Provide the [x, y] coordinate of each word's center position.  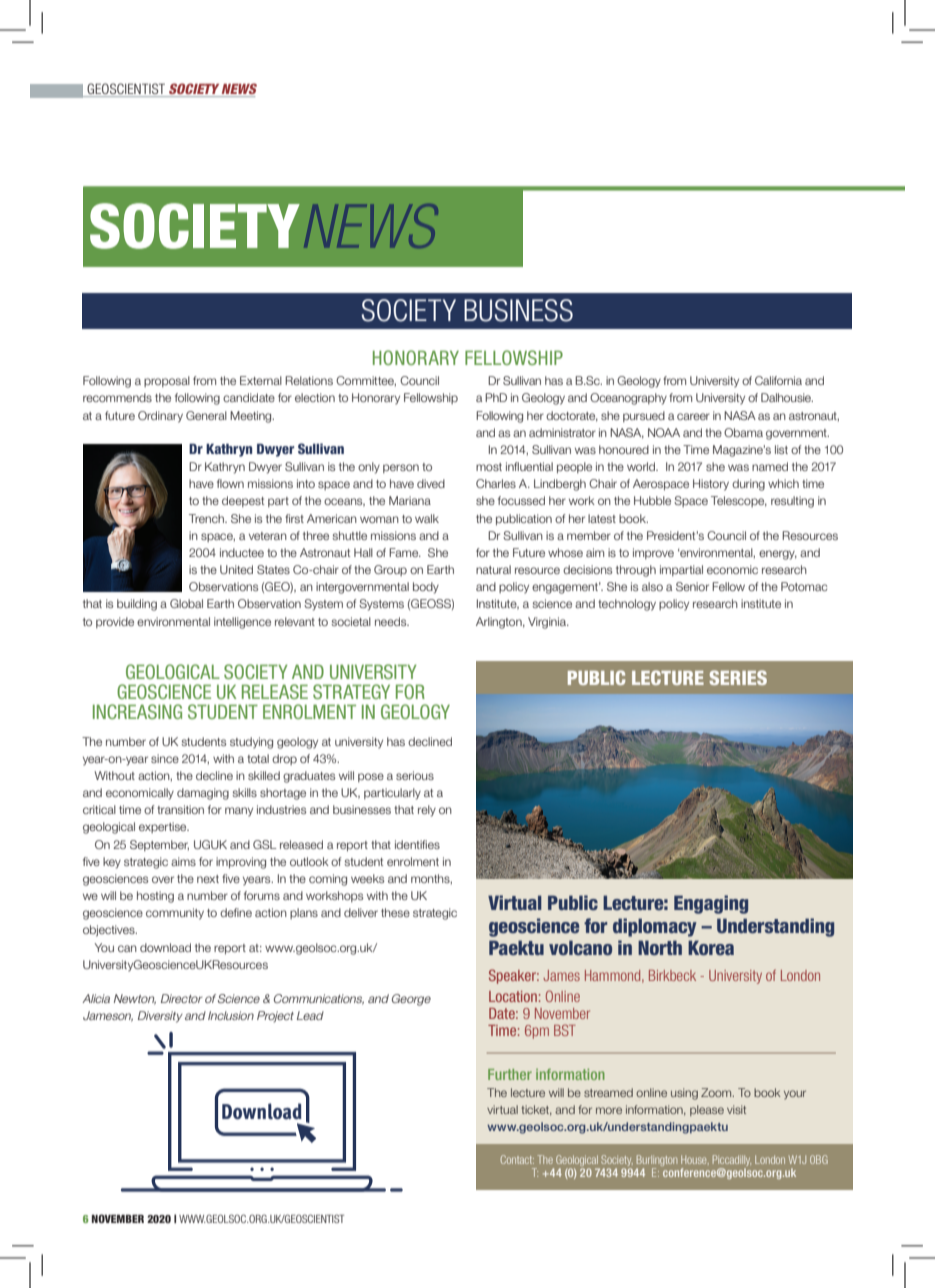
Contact [517, 1159]
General [206, 415]
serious [415, 775]
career [693, 416]
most [489, 467]
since [165, 758]
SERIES [738, 677]
